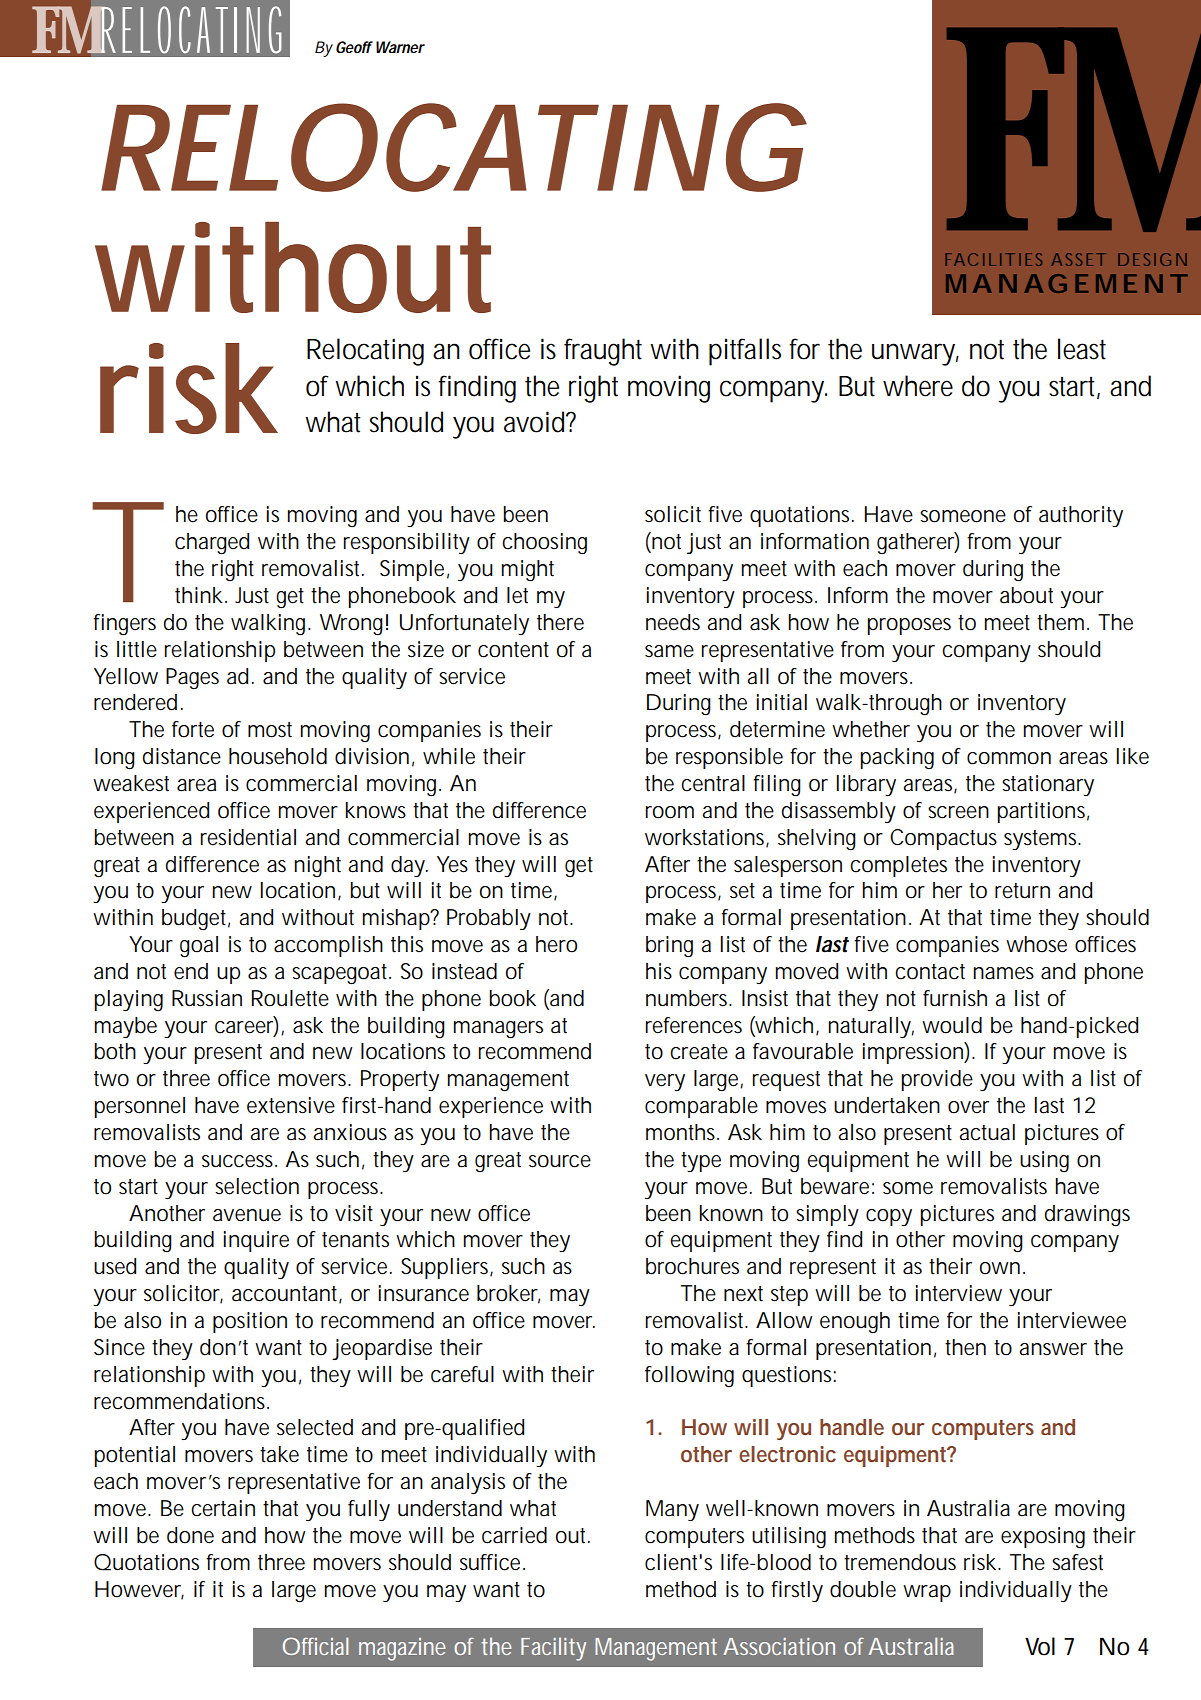 The height and width of the screenshot is (1700, 1201). Describe the element at coordinates (398, 47) in the screenshot. I see `Warner` at that location.
